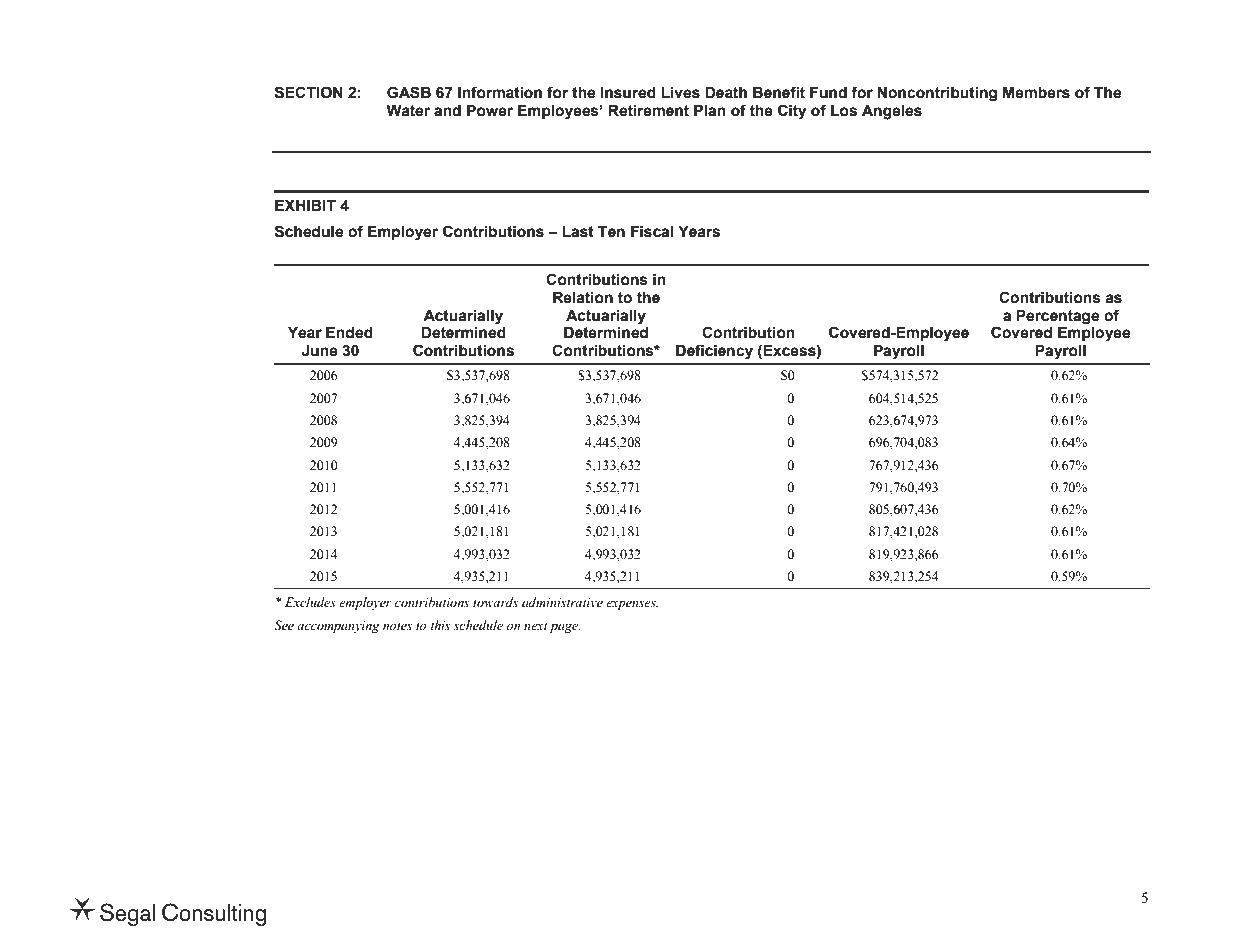 The width and height of the page is (1233, 952). What do you see at coordinates (320, 351) in the page?
I see `June` at bounding box center [320, 351].
